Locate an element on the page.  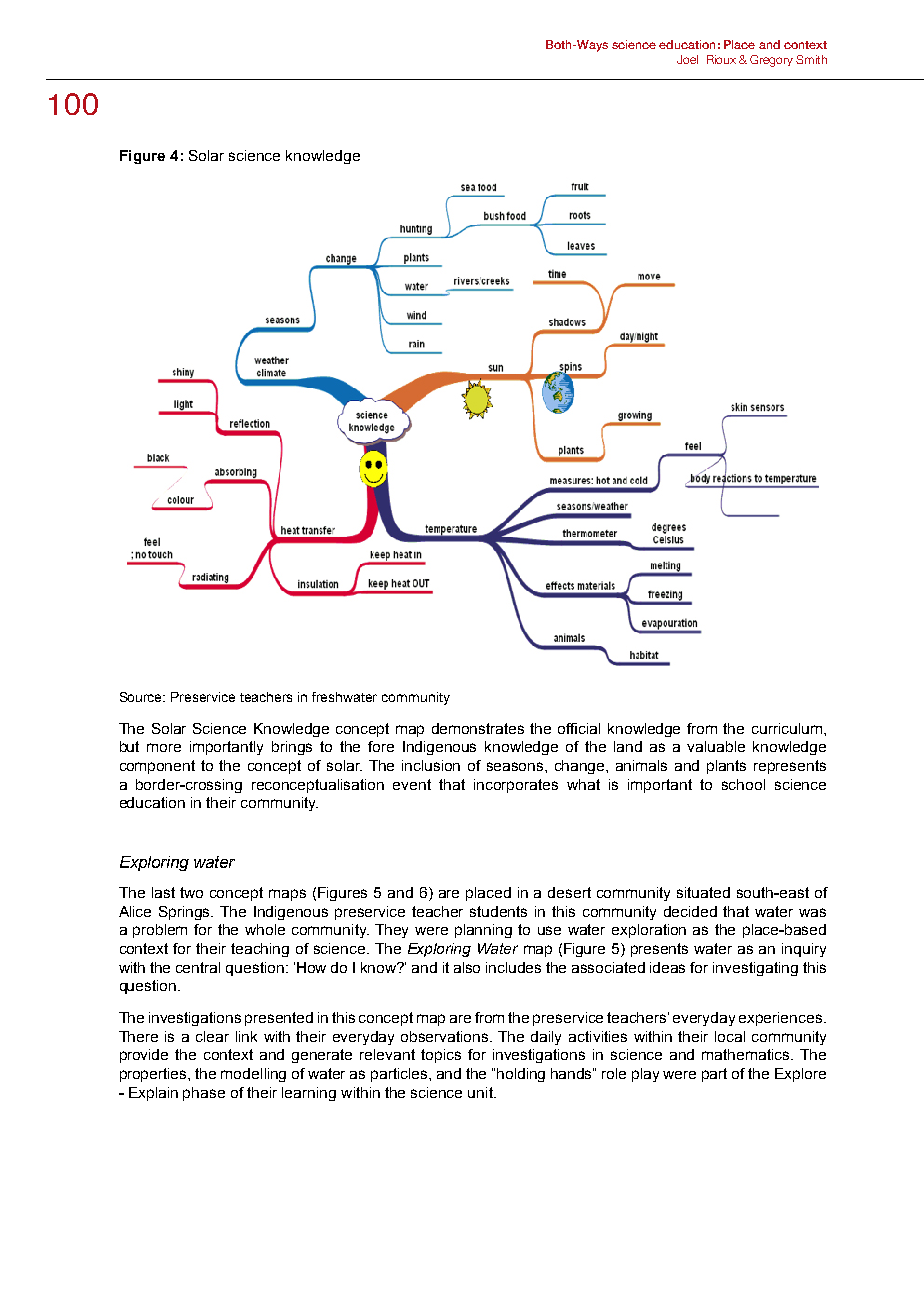
demonstrates is located at coordinates (478, 728).
